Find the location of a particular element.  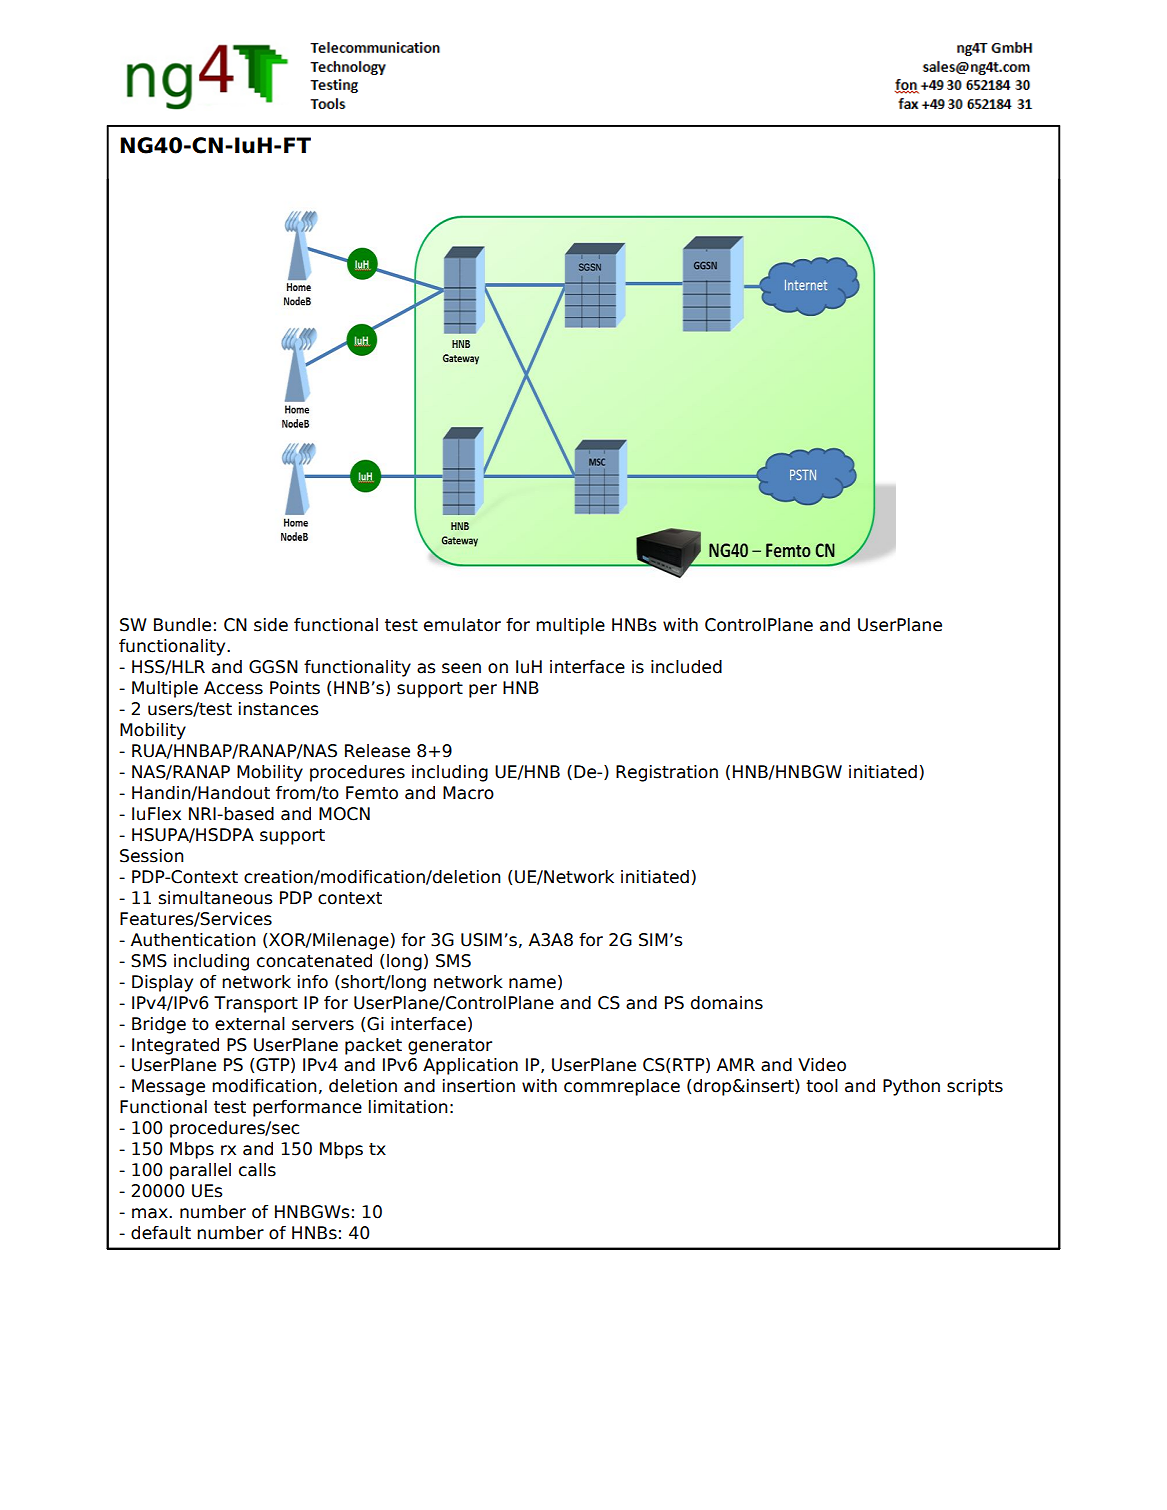

side is located at coordinates (271, 625).
